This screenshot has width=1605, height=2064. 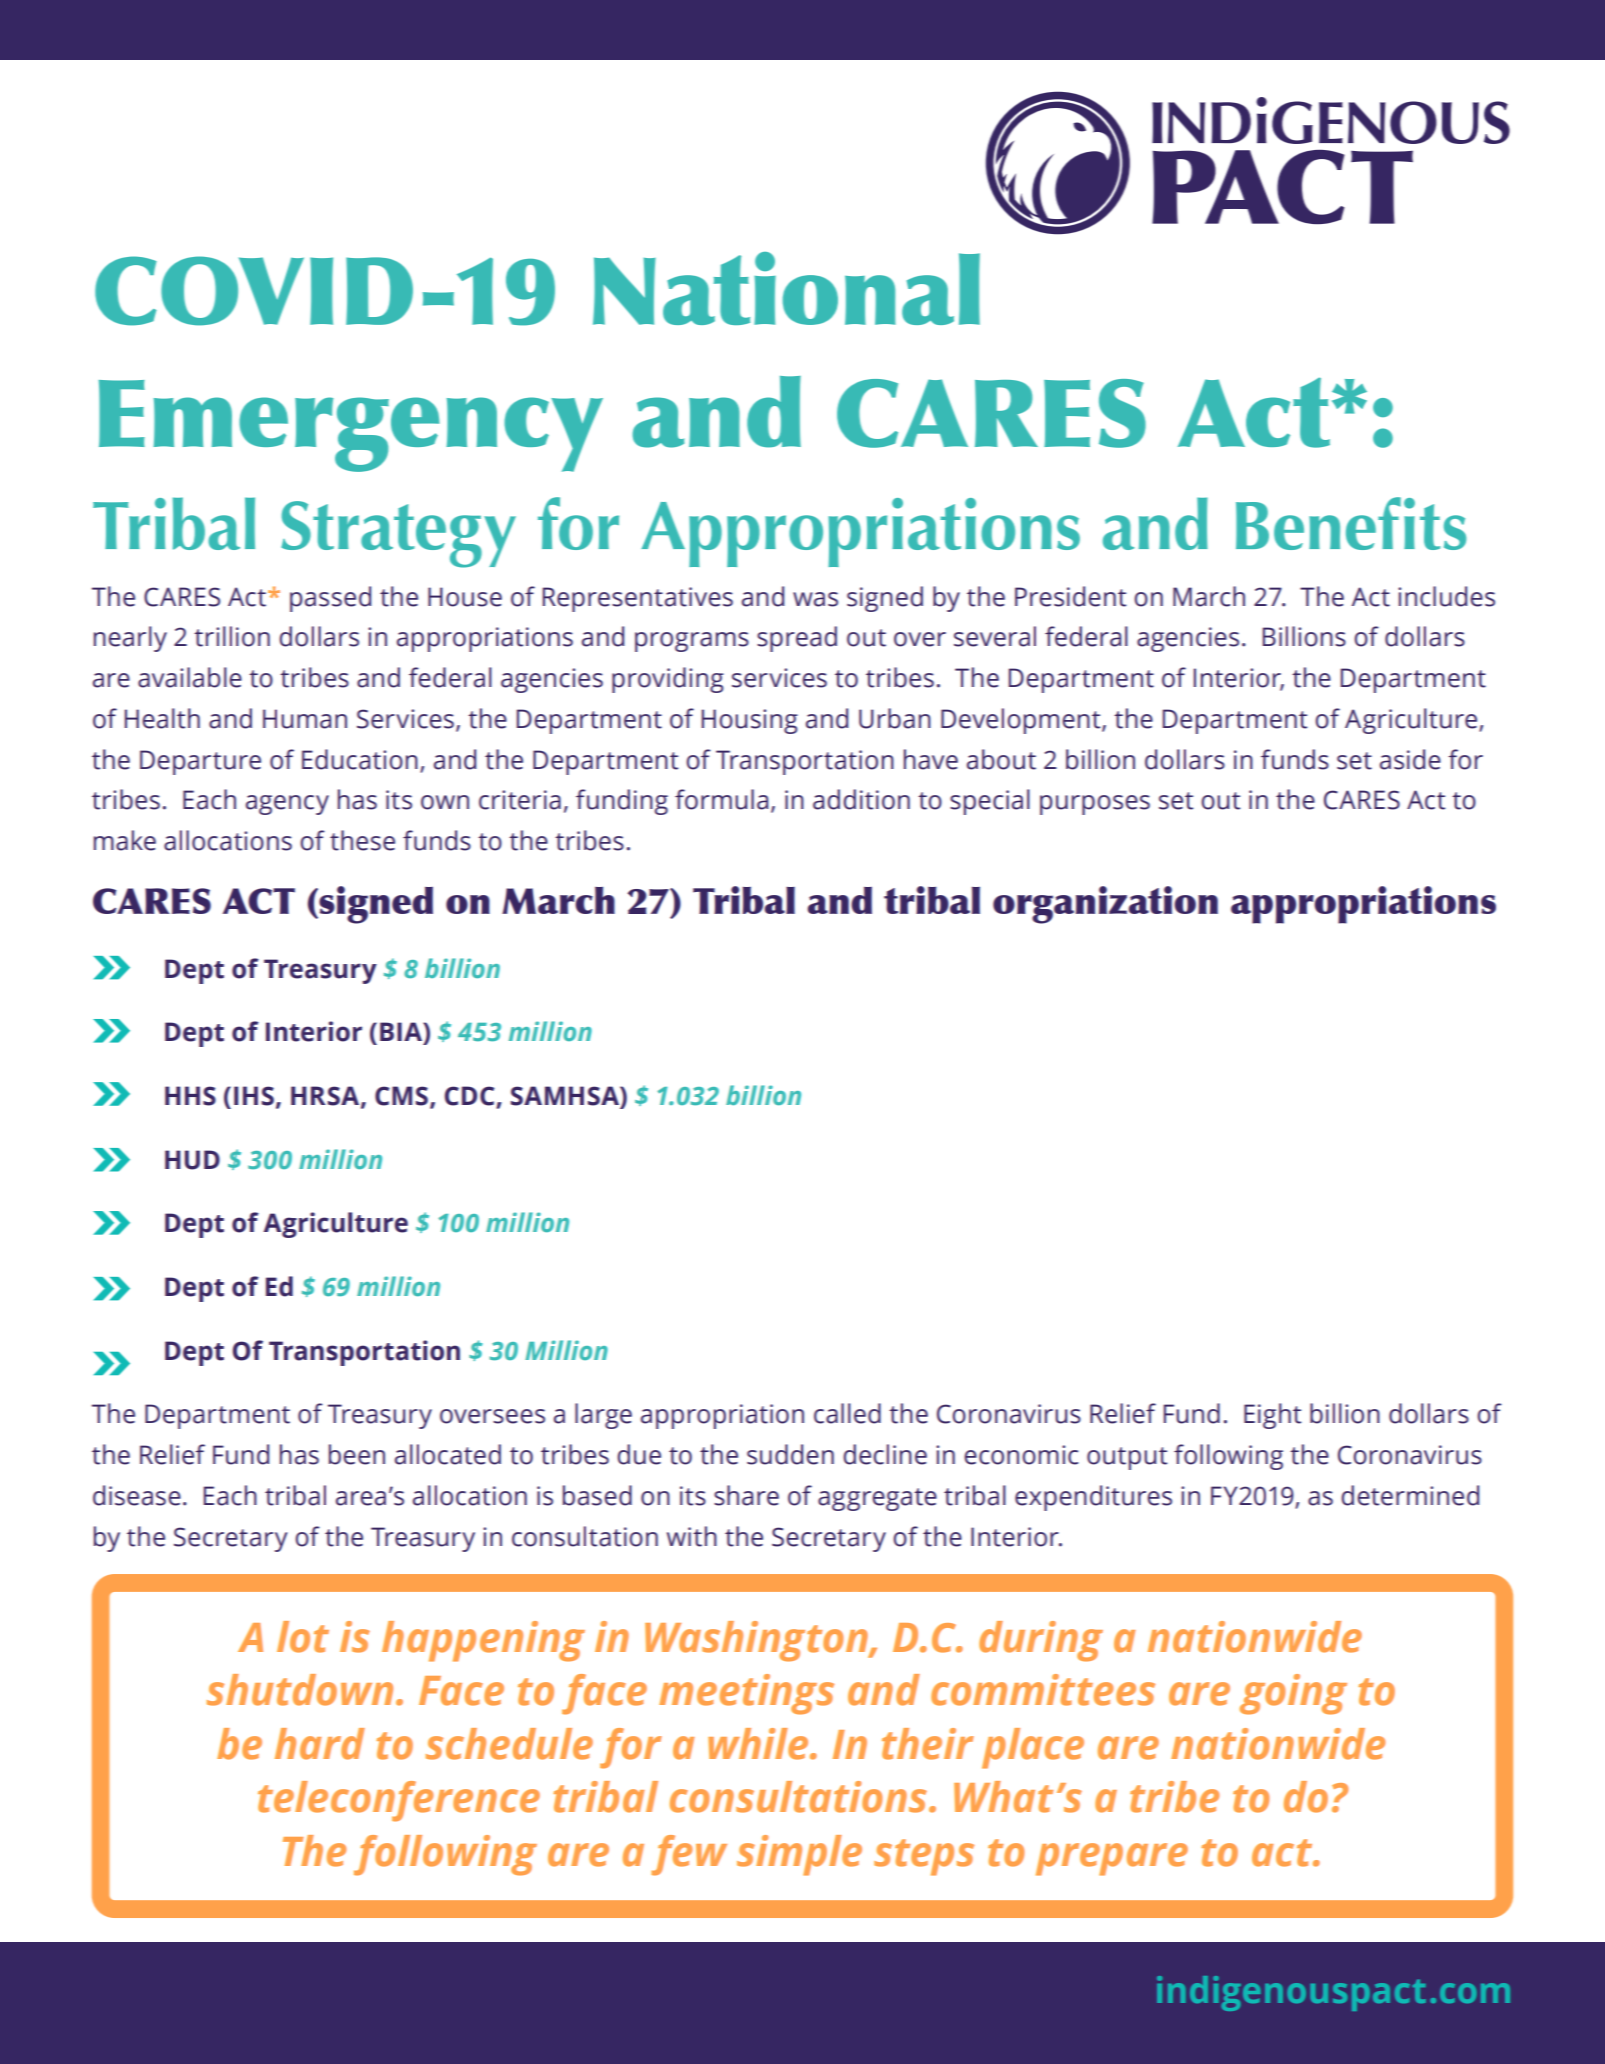 I want to click on simple, so click(x=799, y=1855).
